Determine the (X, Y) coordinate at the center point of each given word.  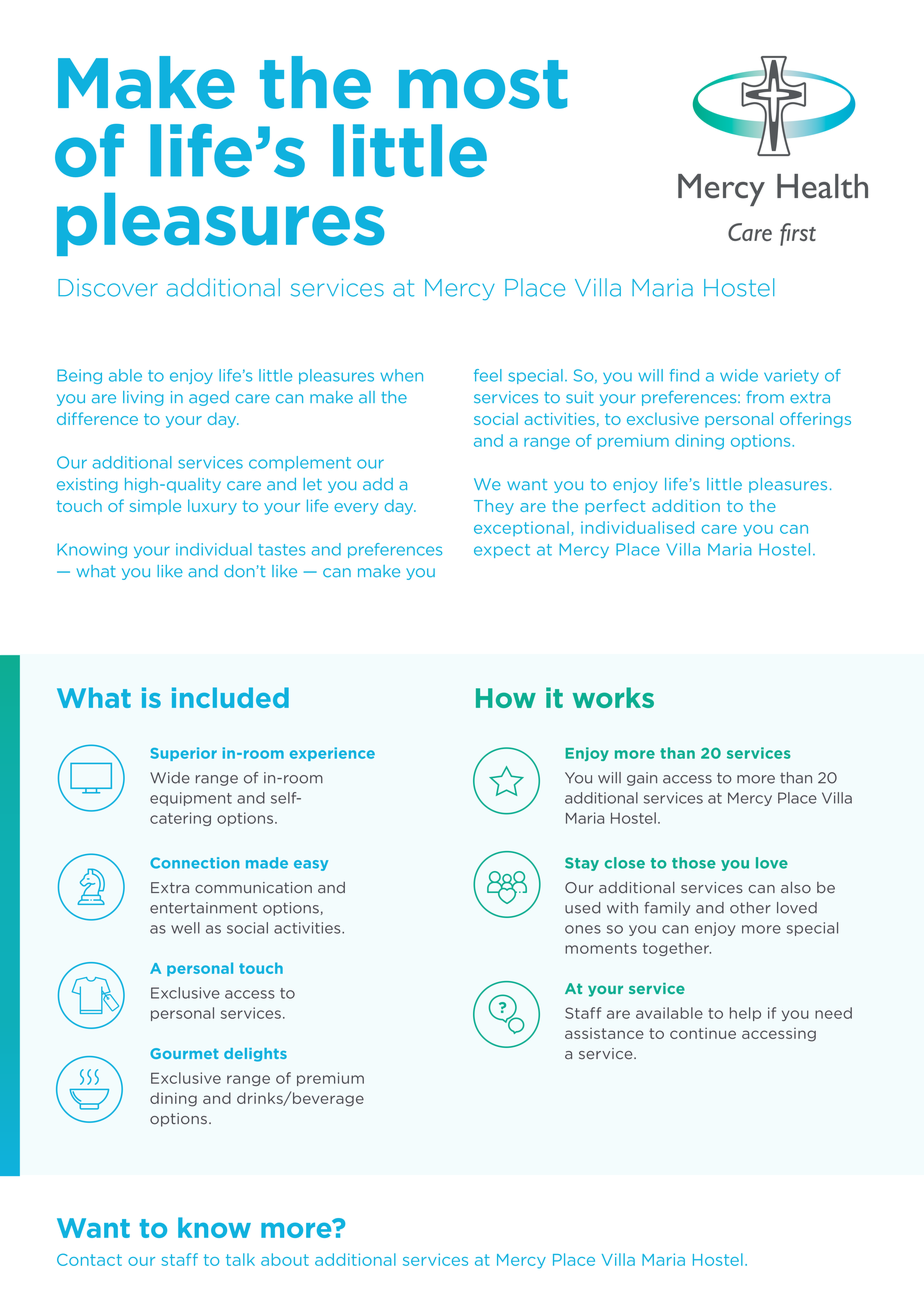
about (285, 1259)
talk (240, 1259)
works (613, 697)
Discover (108, 288)
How (506, 698)
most (483, 84)
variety (791, 376)
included (230, 697)
